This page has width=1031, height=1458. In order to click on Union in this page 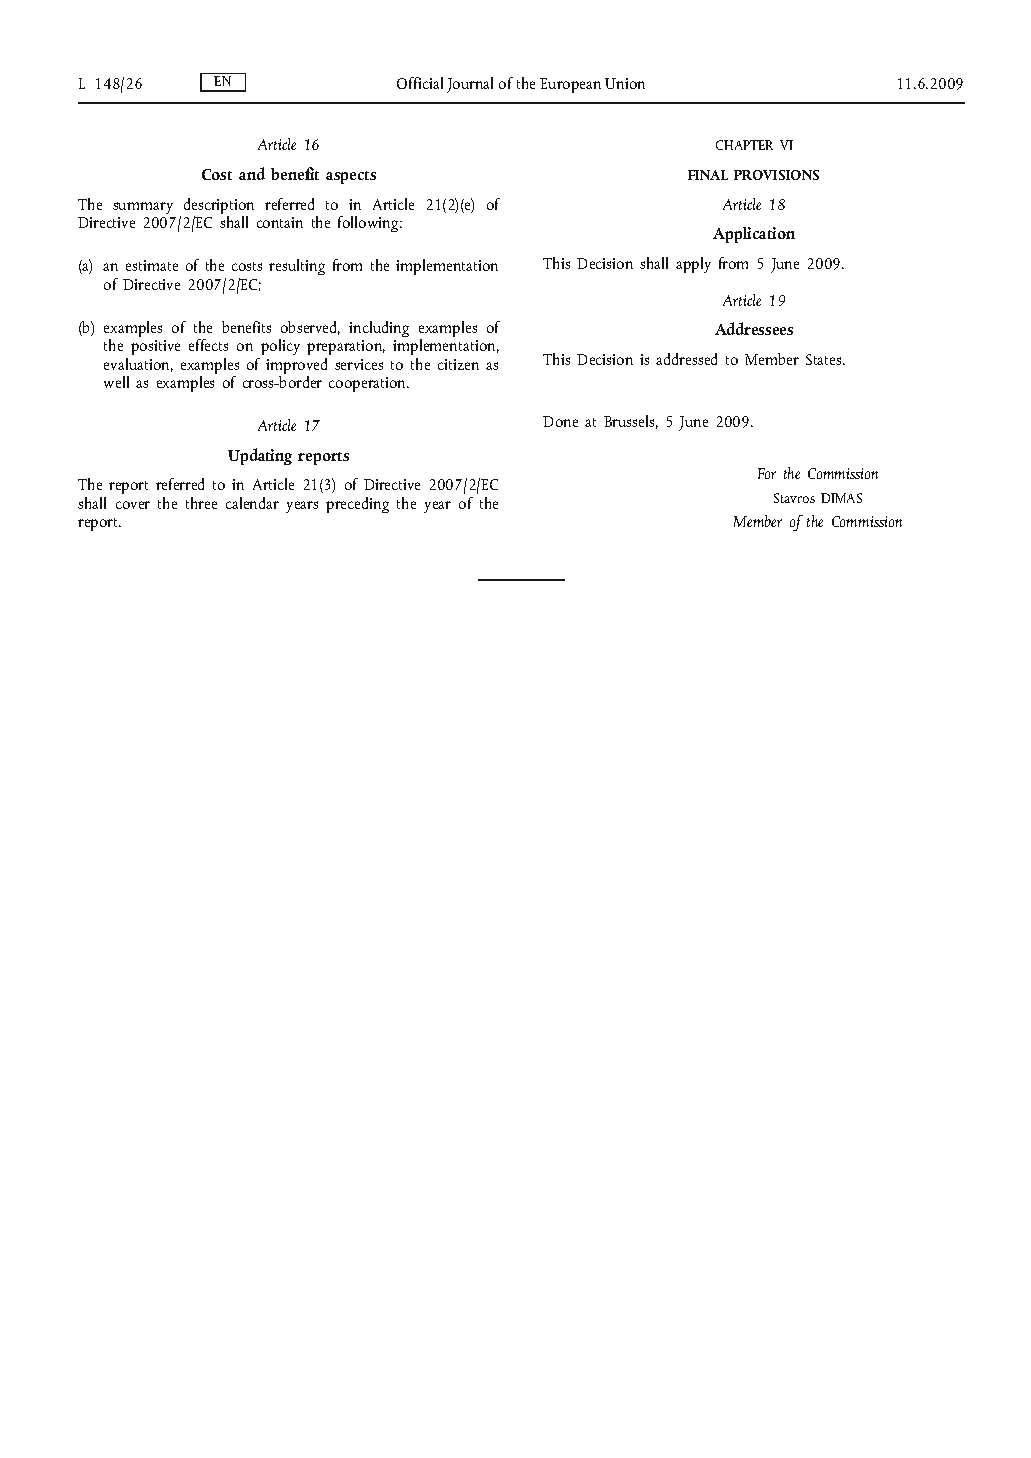, I will do `click(625, 83)`.
